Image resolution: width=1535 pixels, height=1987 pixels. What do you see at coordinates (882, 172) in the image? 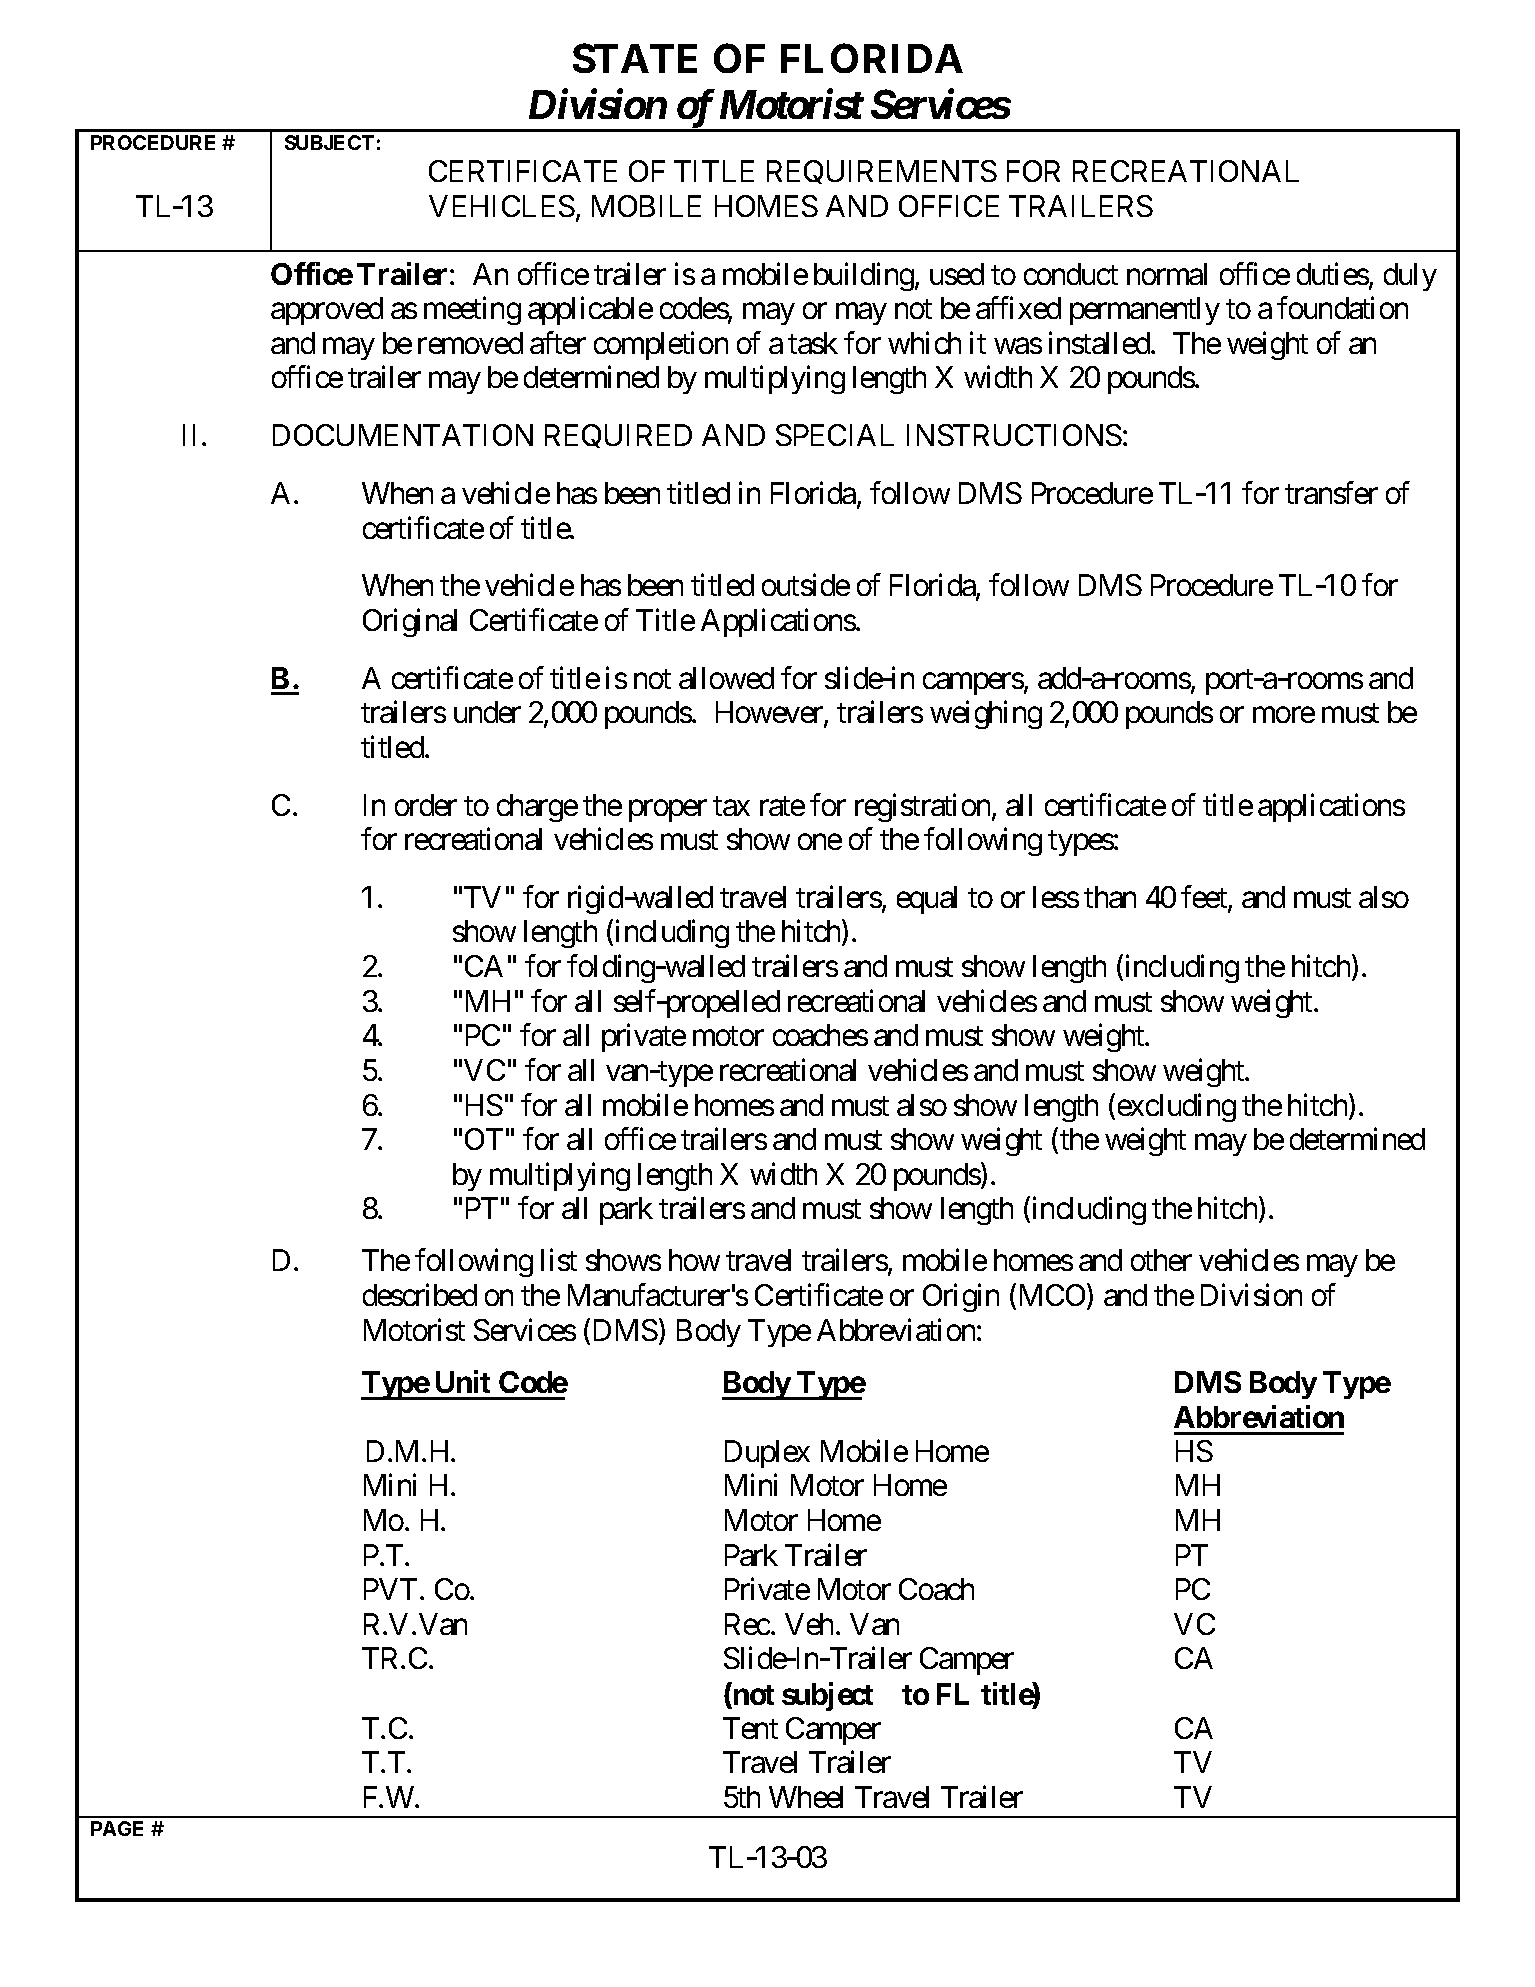
I see `REQUIREMENTS` at bounding box center [882, 172].
